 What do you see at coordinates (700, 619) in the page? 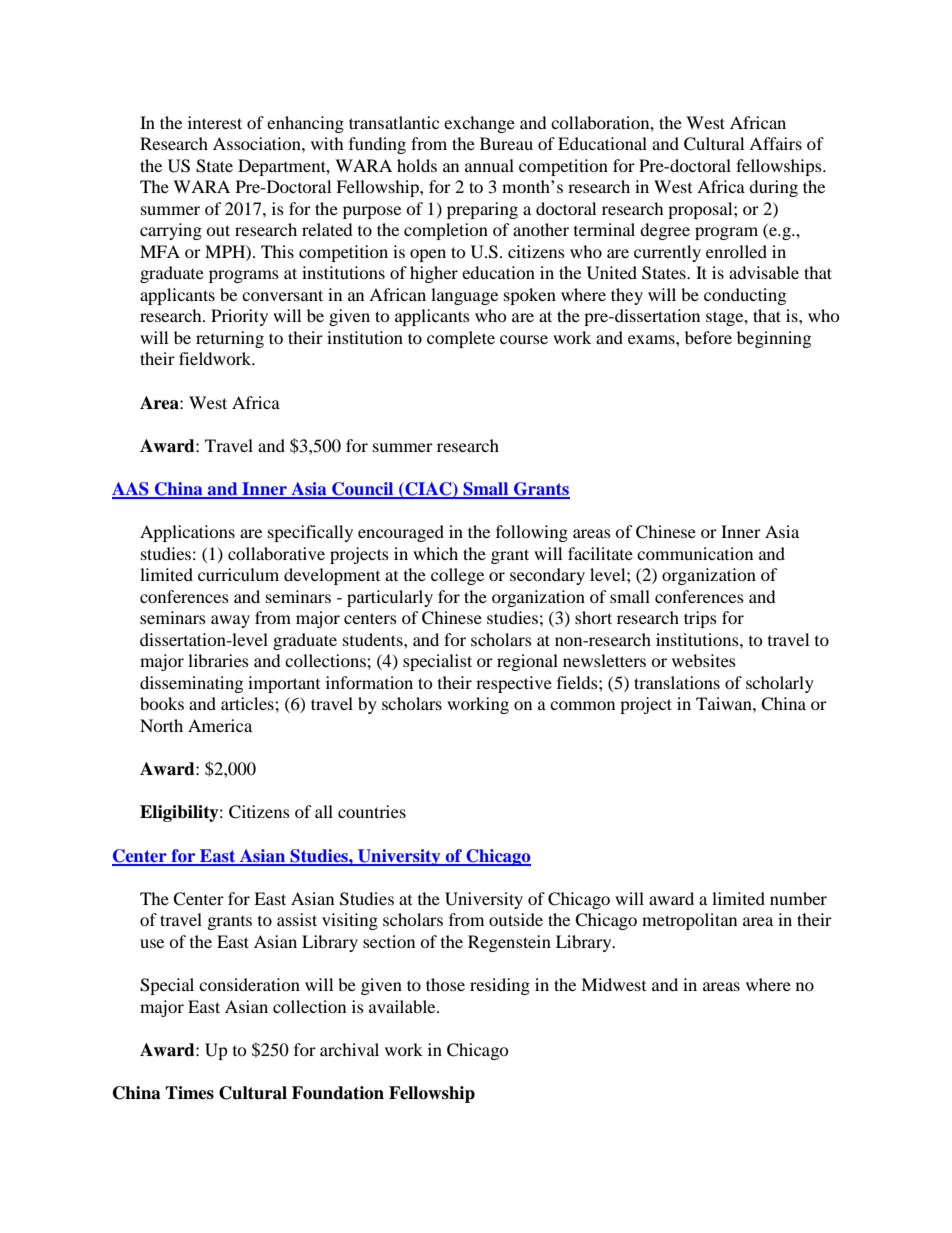
I see `trips` at bounding box center [700, 619].
